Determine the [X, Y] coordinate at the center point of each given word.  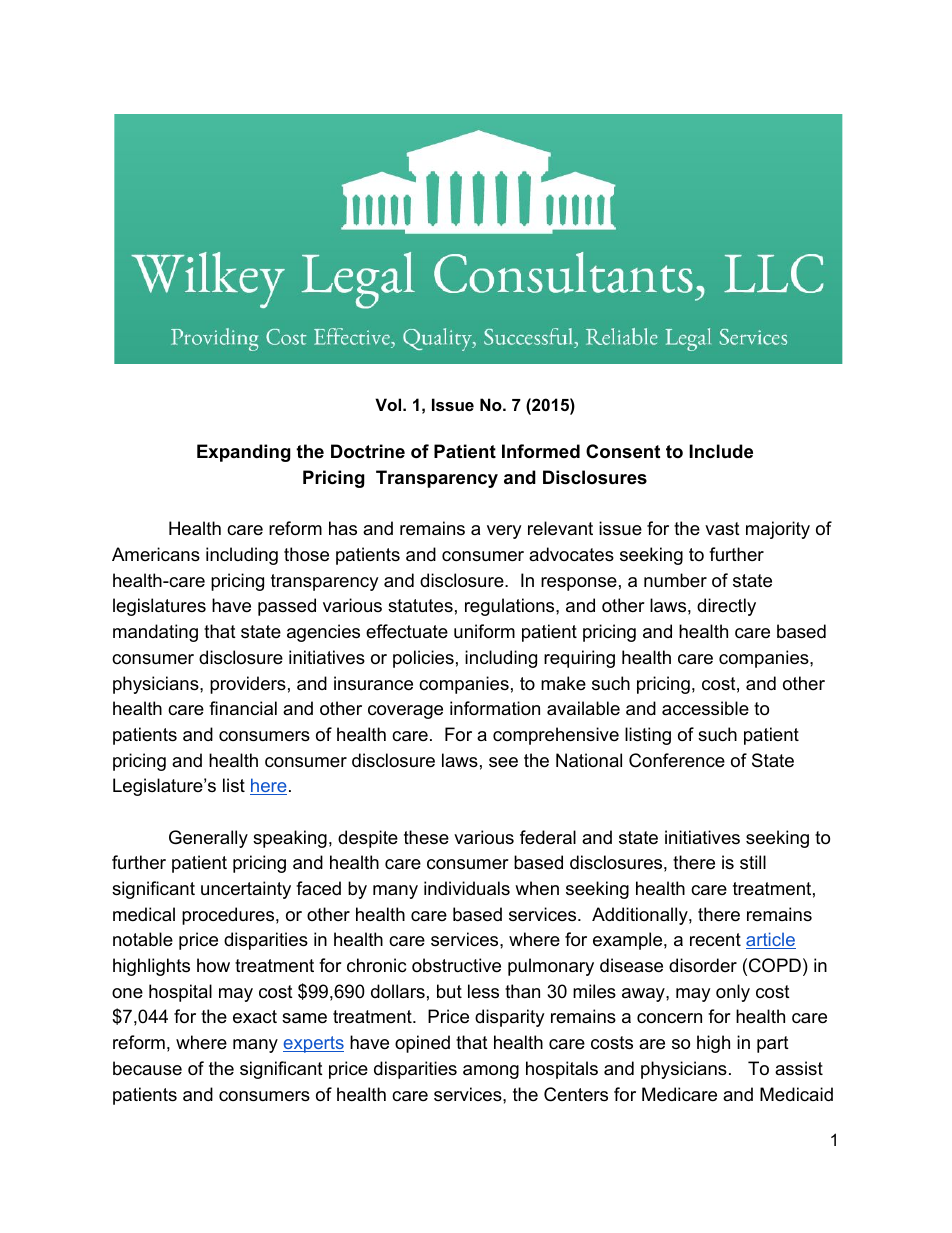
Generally [208, 839]
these [426, 837]
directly [726, 607]
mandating [155, 633]
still [753, 862]
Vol [389, 404]
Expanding [244, 453]
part [773, 1044]
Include [721, 451]
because [147, 1068]
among [491, 1072]
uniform [484, 631]
